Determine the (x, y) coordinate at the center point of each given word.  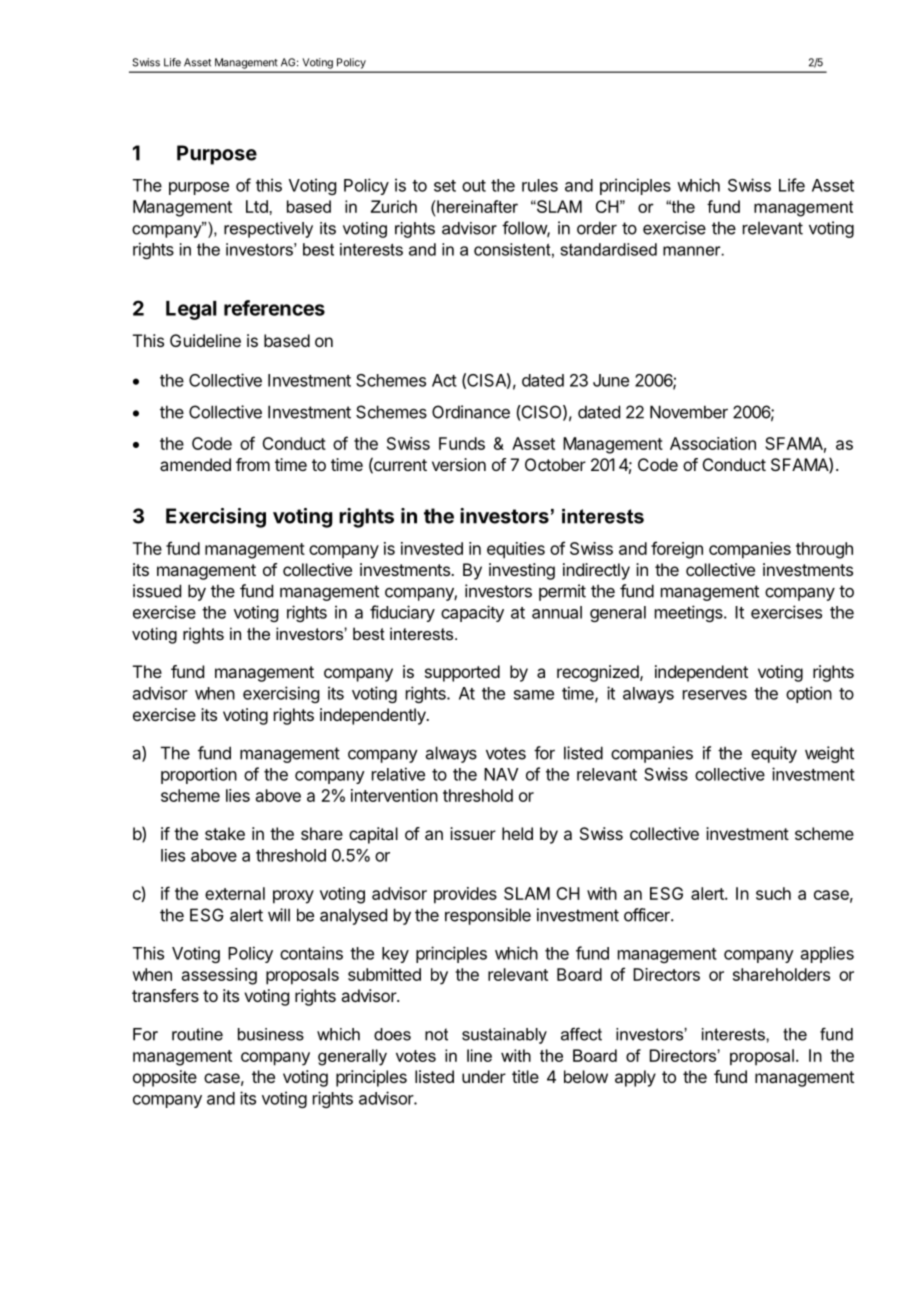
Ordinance (471, 412)
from (253, 464)
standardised (608, 249)
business (271, 1034)
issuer (473, 833)
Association (713, 443)
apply (635, 1078)
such (773, 893)
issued (157, 591)
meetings (690, 613)
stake (225, 833)
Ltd (258, 206)
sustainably (504, 1036)
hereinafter (476, 206)
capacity (472, 613)
